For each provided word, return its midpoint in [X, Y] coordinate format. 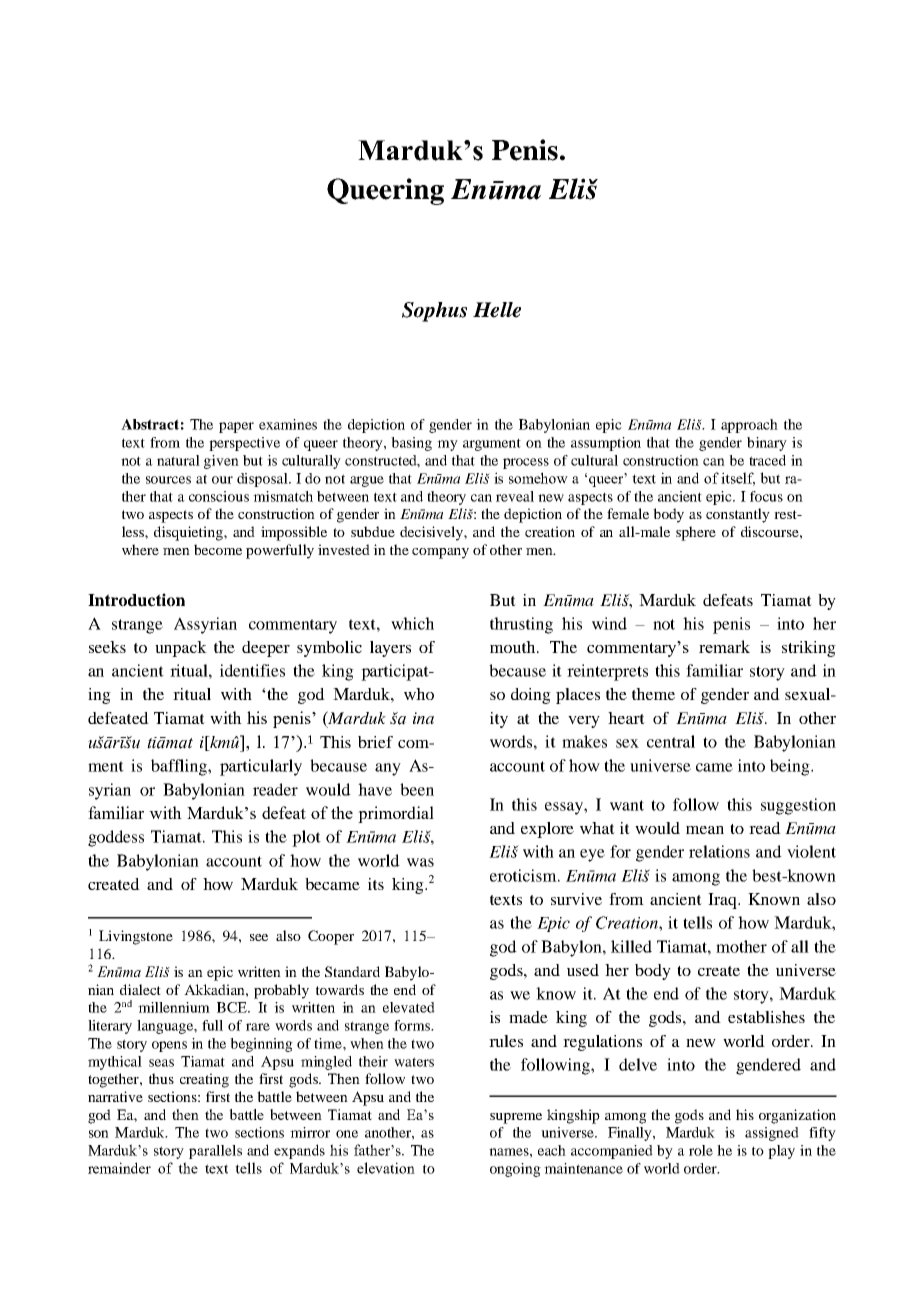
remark [724, 646]
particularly [261, 767]
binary [767, 444]
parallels [215, 1152]
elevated [409, 1007]
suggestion [798, 806]
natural [178, 460]
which [412, 623]
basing [411, 444]
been [417, 789]
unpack [181, 649]
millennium [174, 1007]
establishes [766, 1017]
